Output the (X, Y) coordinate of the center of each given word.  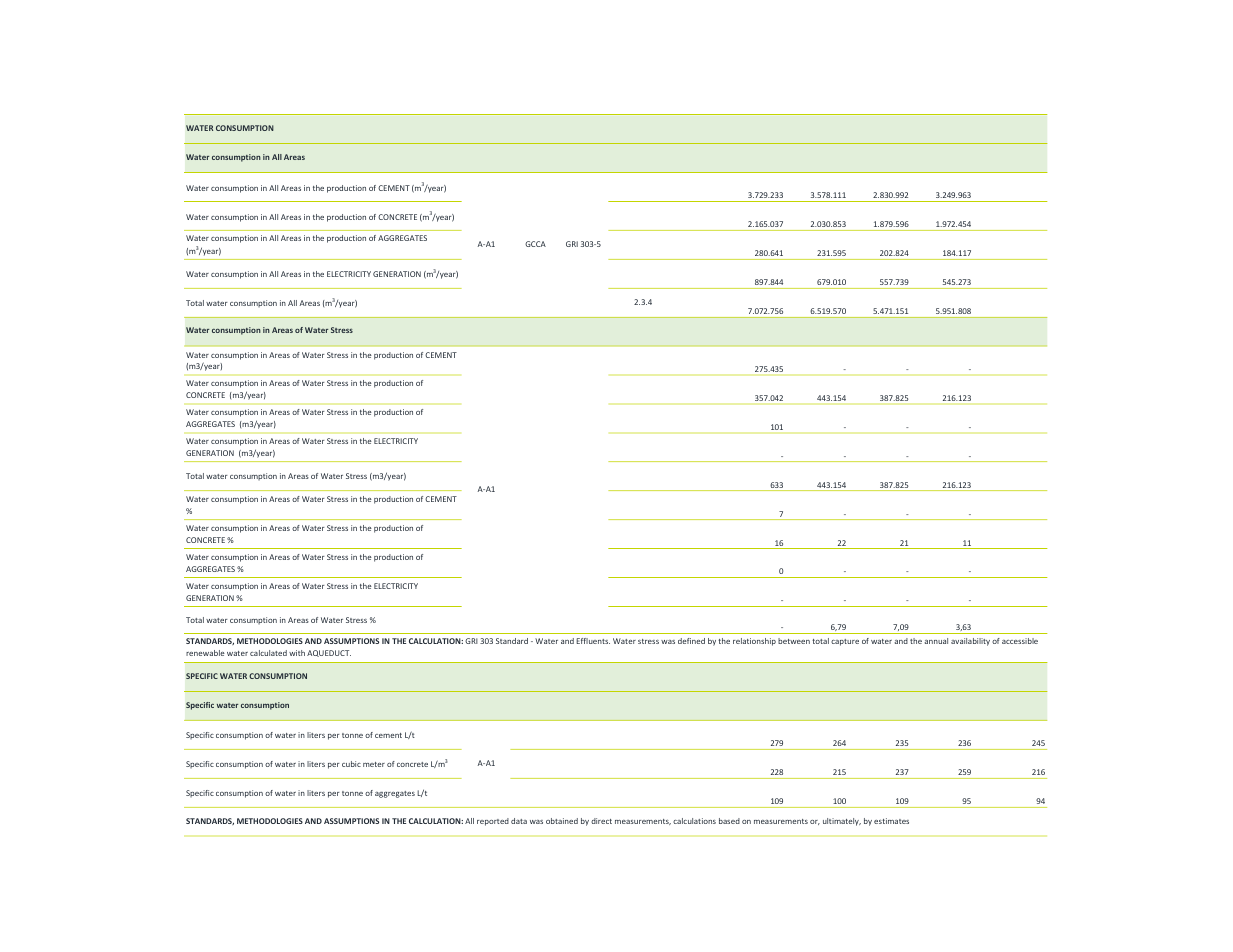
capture (845, 642)
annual (936, 641)
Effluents (593, 641)
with (297, 653)
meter (374, 764)
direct (601, 821)
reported (493, 822)
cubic (351, 764)
